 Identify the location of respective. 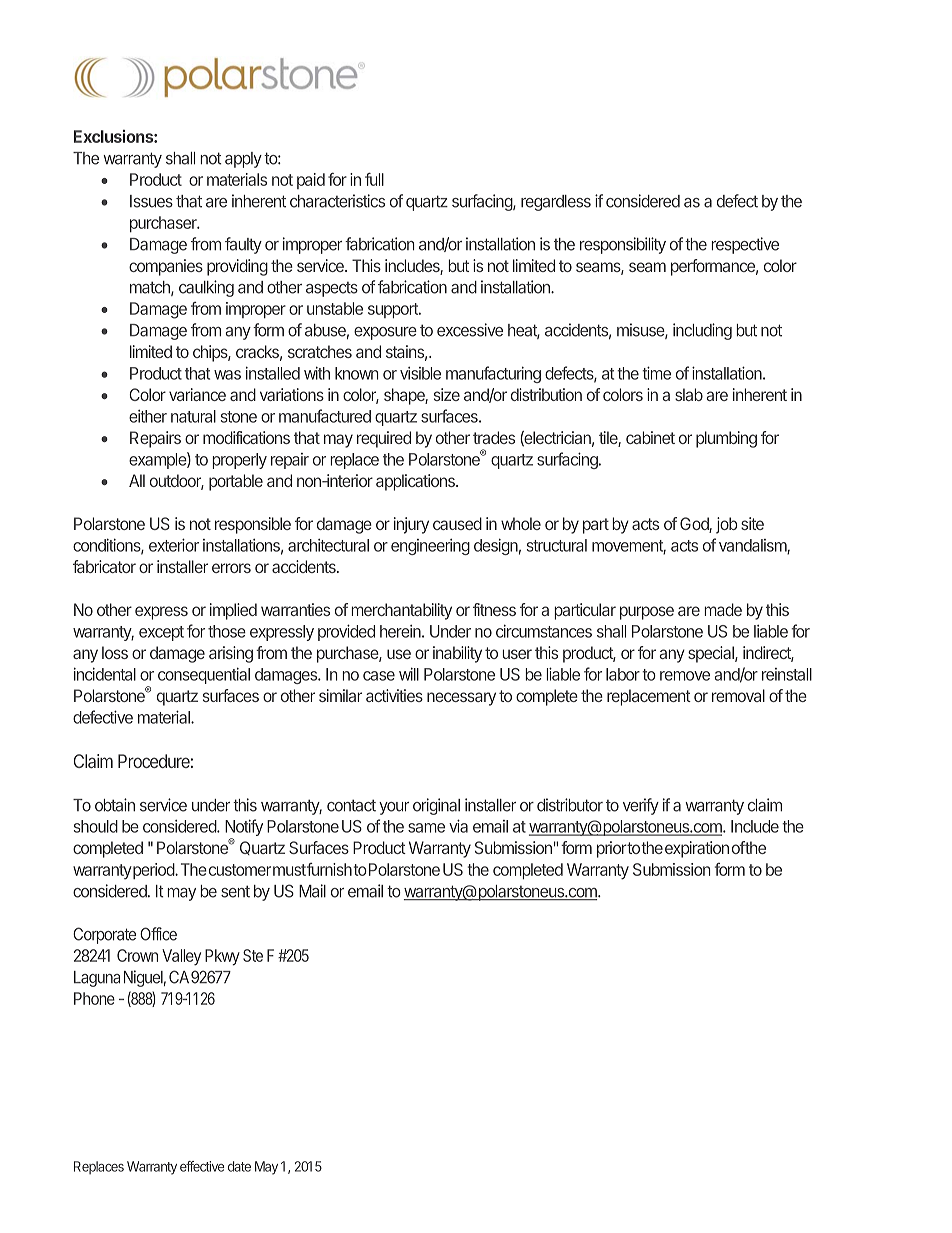
(745, 245).
